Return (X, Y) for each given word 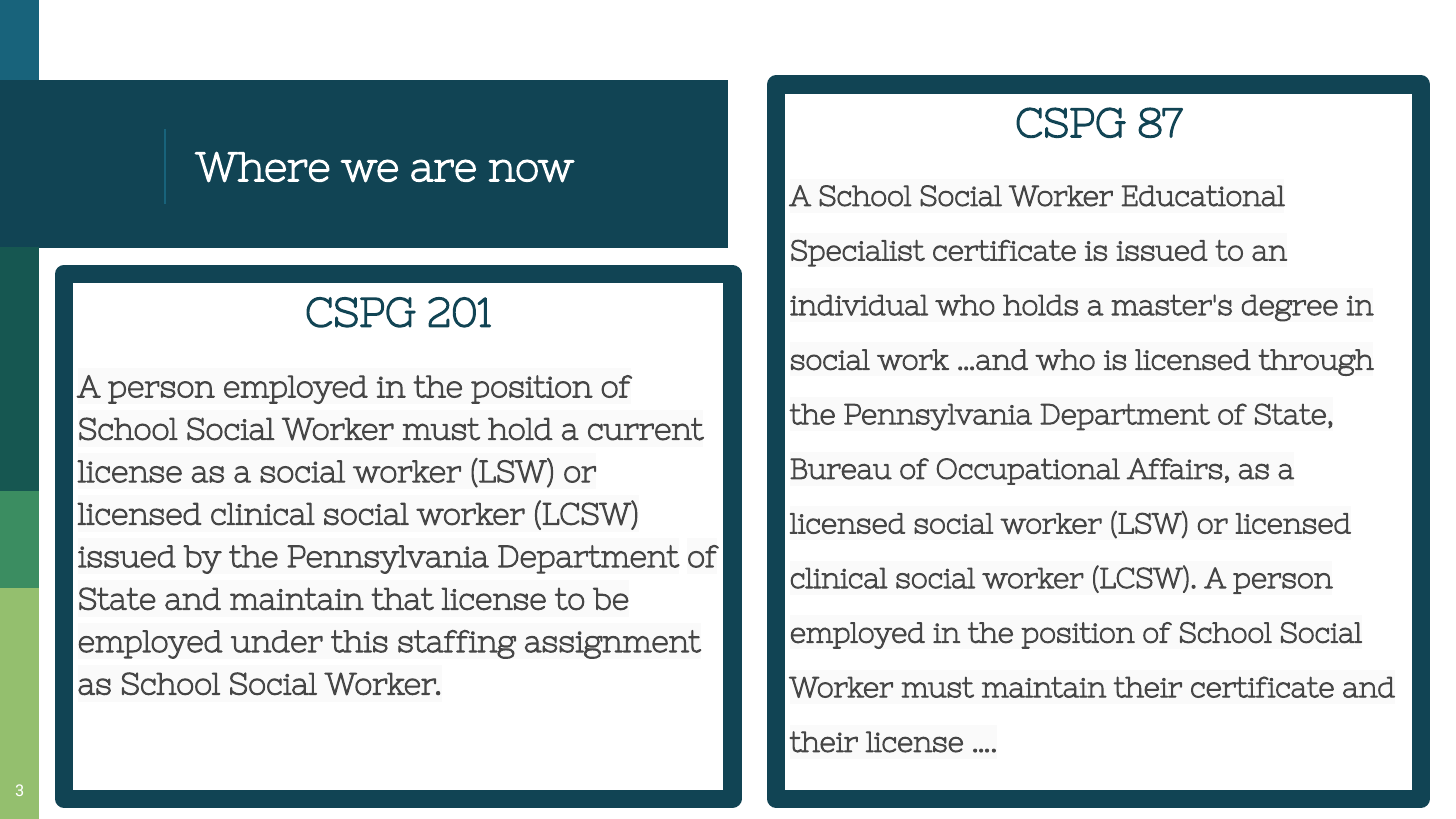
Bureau (841, 469)
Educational (1203, 196)
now (531, 171)
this (359, 641)
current (646, 429)
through (1316, 362)
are (443, 170)
